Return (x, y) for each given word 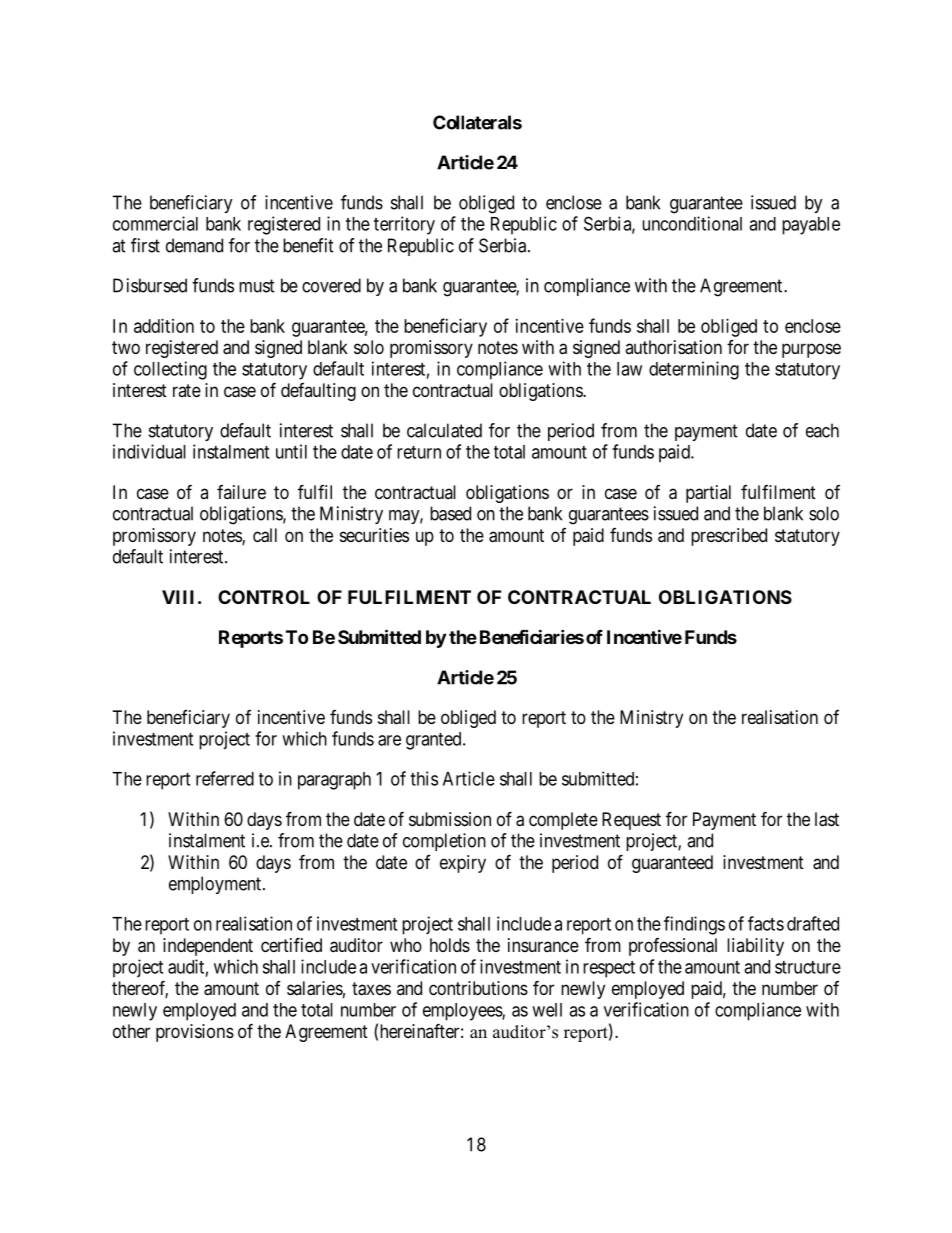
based (450, 513)
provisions (195, 1033)
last (827, 819)
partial (708, 494)
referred (225, 778)
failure (241, 492)
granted (435, 741)
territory (404, 225)
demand (194, 245)
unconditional (692, 223)
